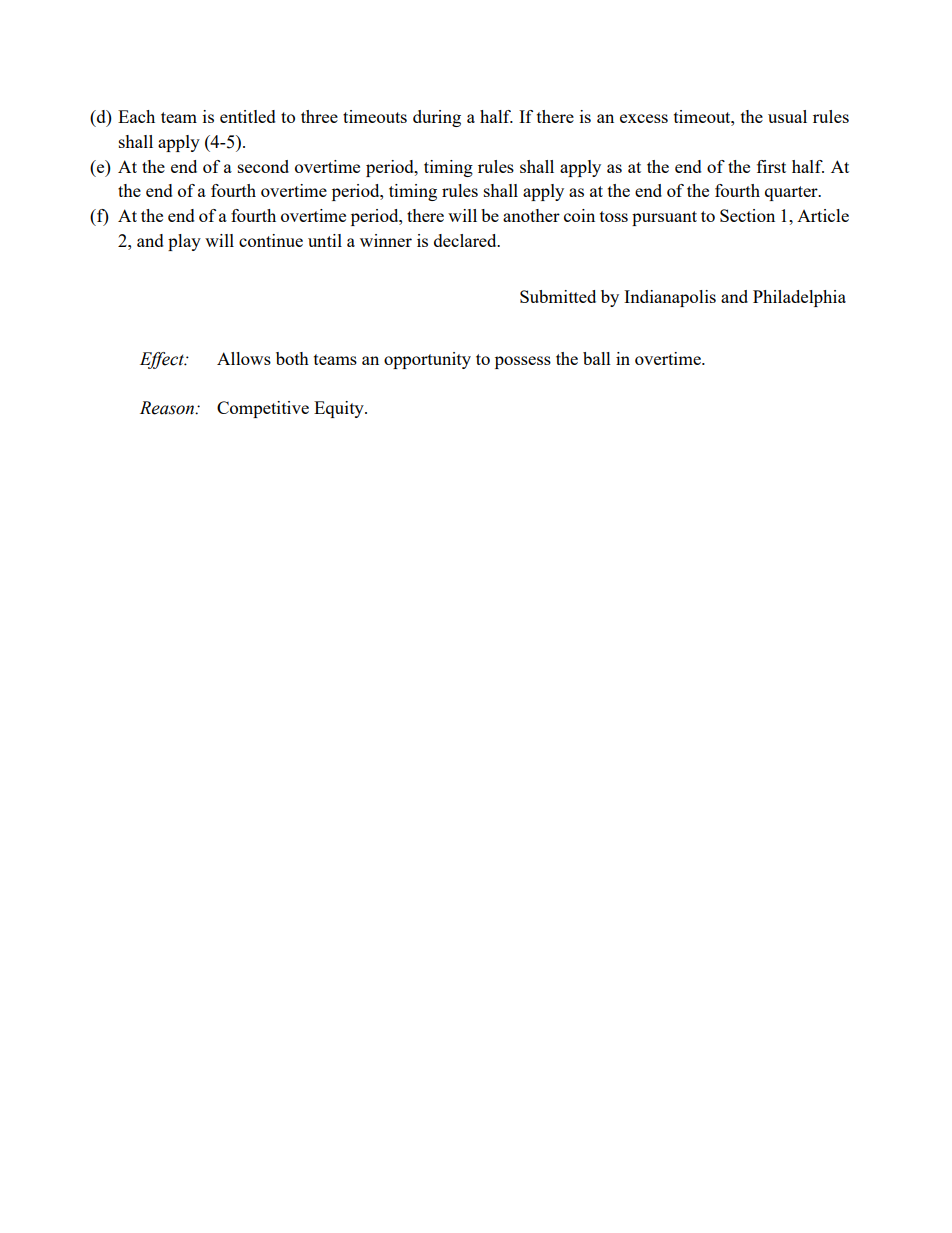 The image size is (952, 1233). What do you see at coordinates (597, 358) in the screenshot?
I see `ball` at bounding box center [597, 358].
